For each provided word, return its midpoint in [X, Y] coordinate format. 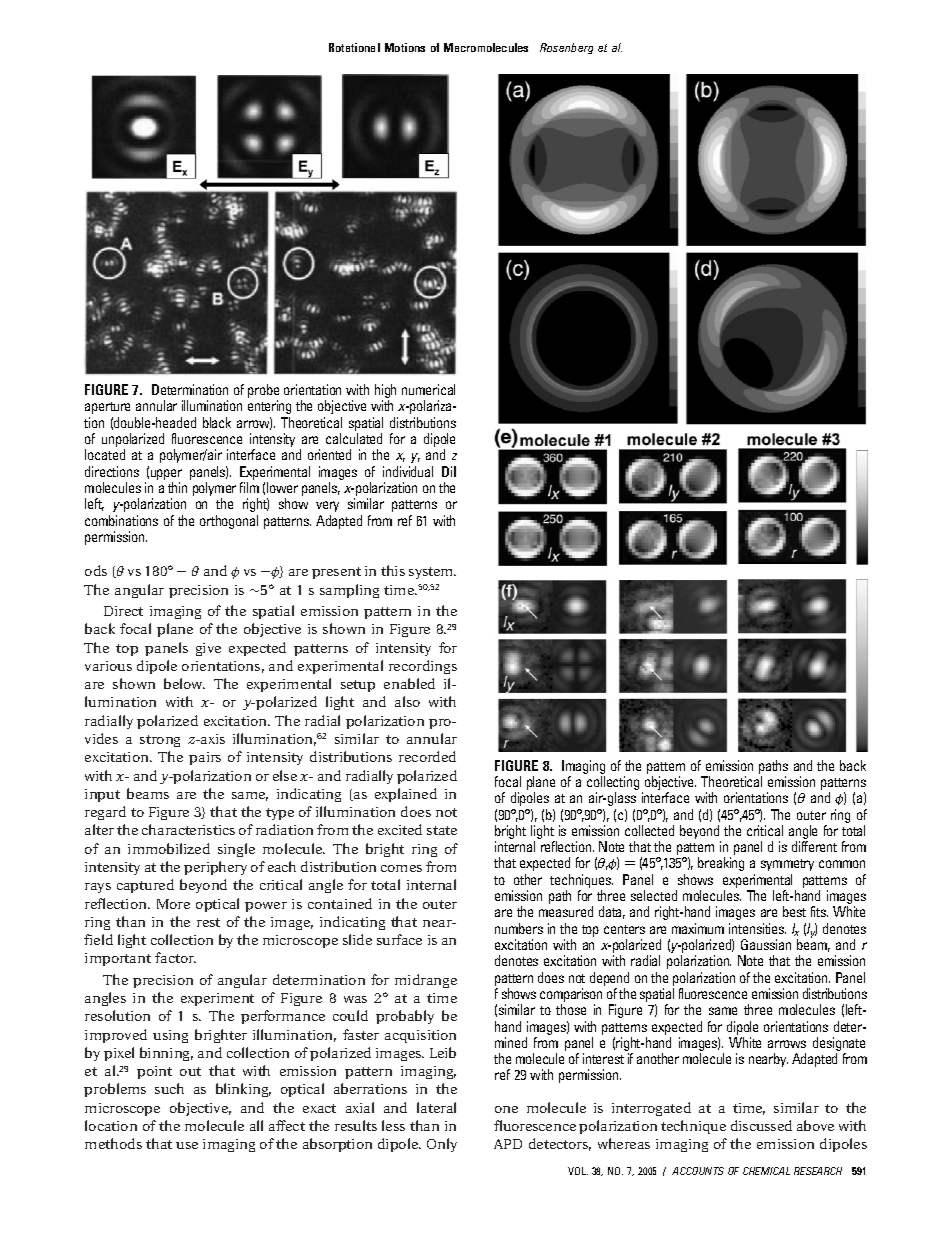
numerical [428, 389]
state [442, 830]
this [393, 570]
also [407, 701]
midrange [426, 981]
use [187, 1145]
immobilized [169, 848]
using [170, 1036]
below [184, 683]
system [432, 573]
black [217, 422]
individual [408, 471]
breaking [721, 864]
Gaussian [766, 944]
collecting [613, 784]
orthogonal [229, 522]
